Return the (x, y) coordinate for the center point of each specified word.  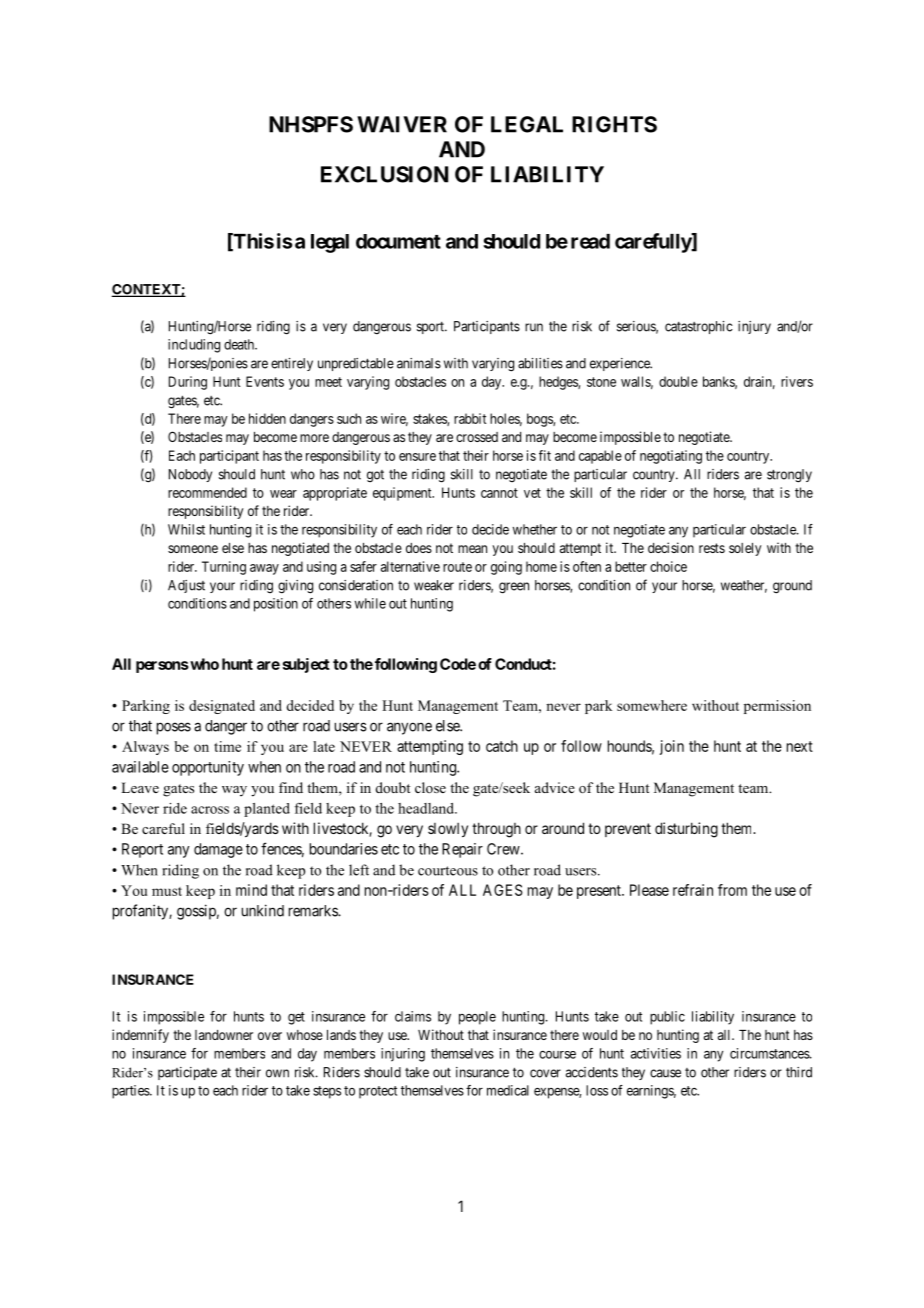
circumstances (770, 1053)
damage (218, 850)
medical (508, 1090)
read (590, 241)
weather (744, 586)
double (678, 381)
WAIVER (402, 124)
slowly (448, 830)
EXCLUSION (384, 174)
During (188, 383)
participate (187, 1073)
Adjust (186, 586)
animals (419, 363)
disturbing (686, 830)
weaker (434, 585)
